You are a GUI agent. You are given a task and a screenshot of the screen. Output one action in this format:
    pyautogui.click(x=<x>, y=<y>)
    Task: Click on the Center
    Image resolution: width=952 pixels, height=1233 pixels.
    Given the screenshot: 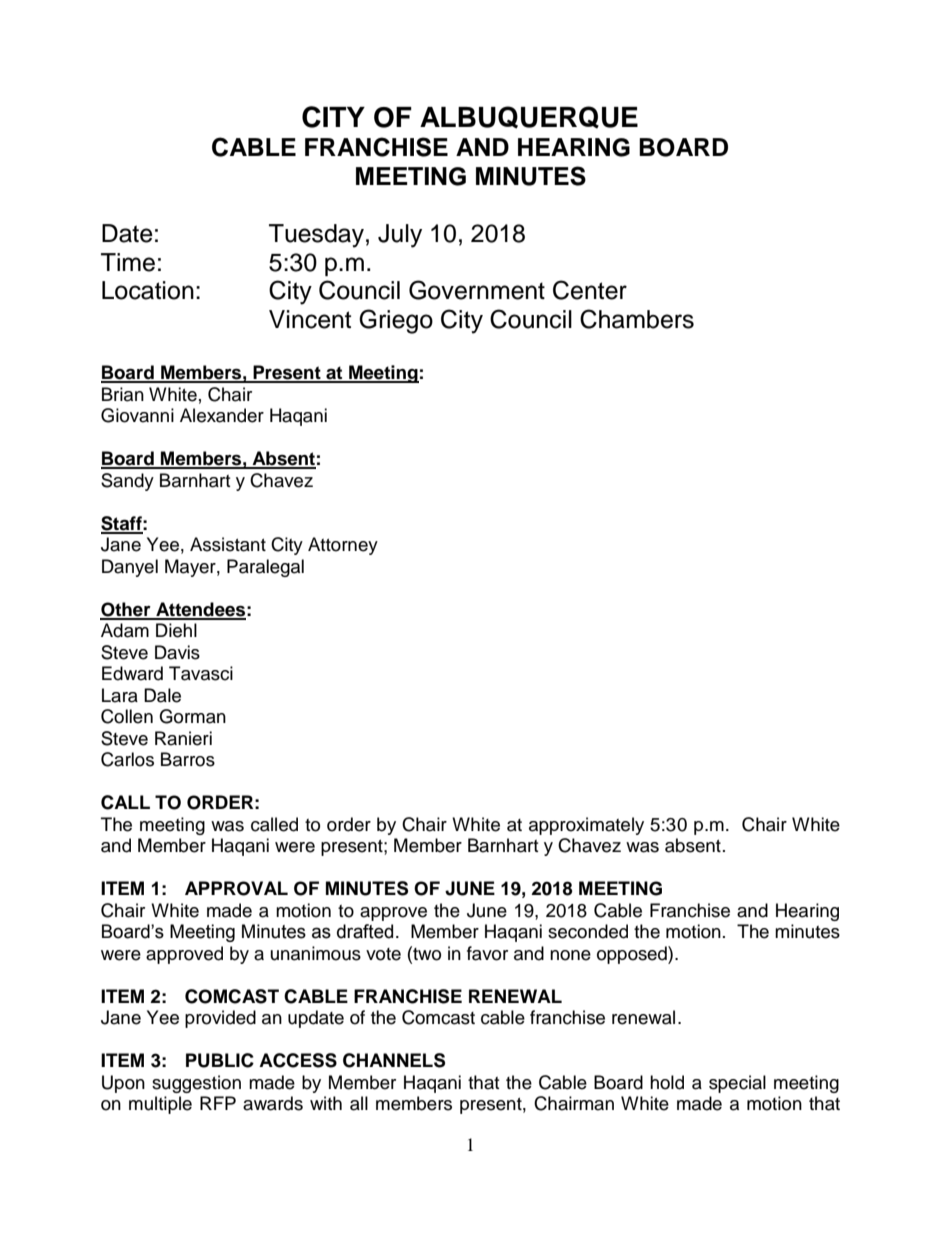 What is the action you would take?
    pyautogui.click(x=590, y=290)
